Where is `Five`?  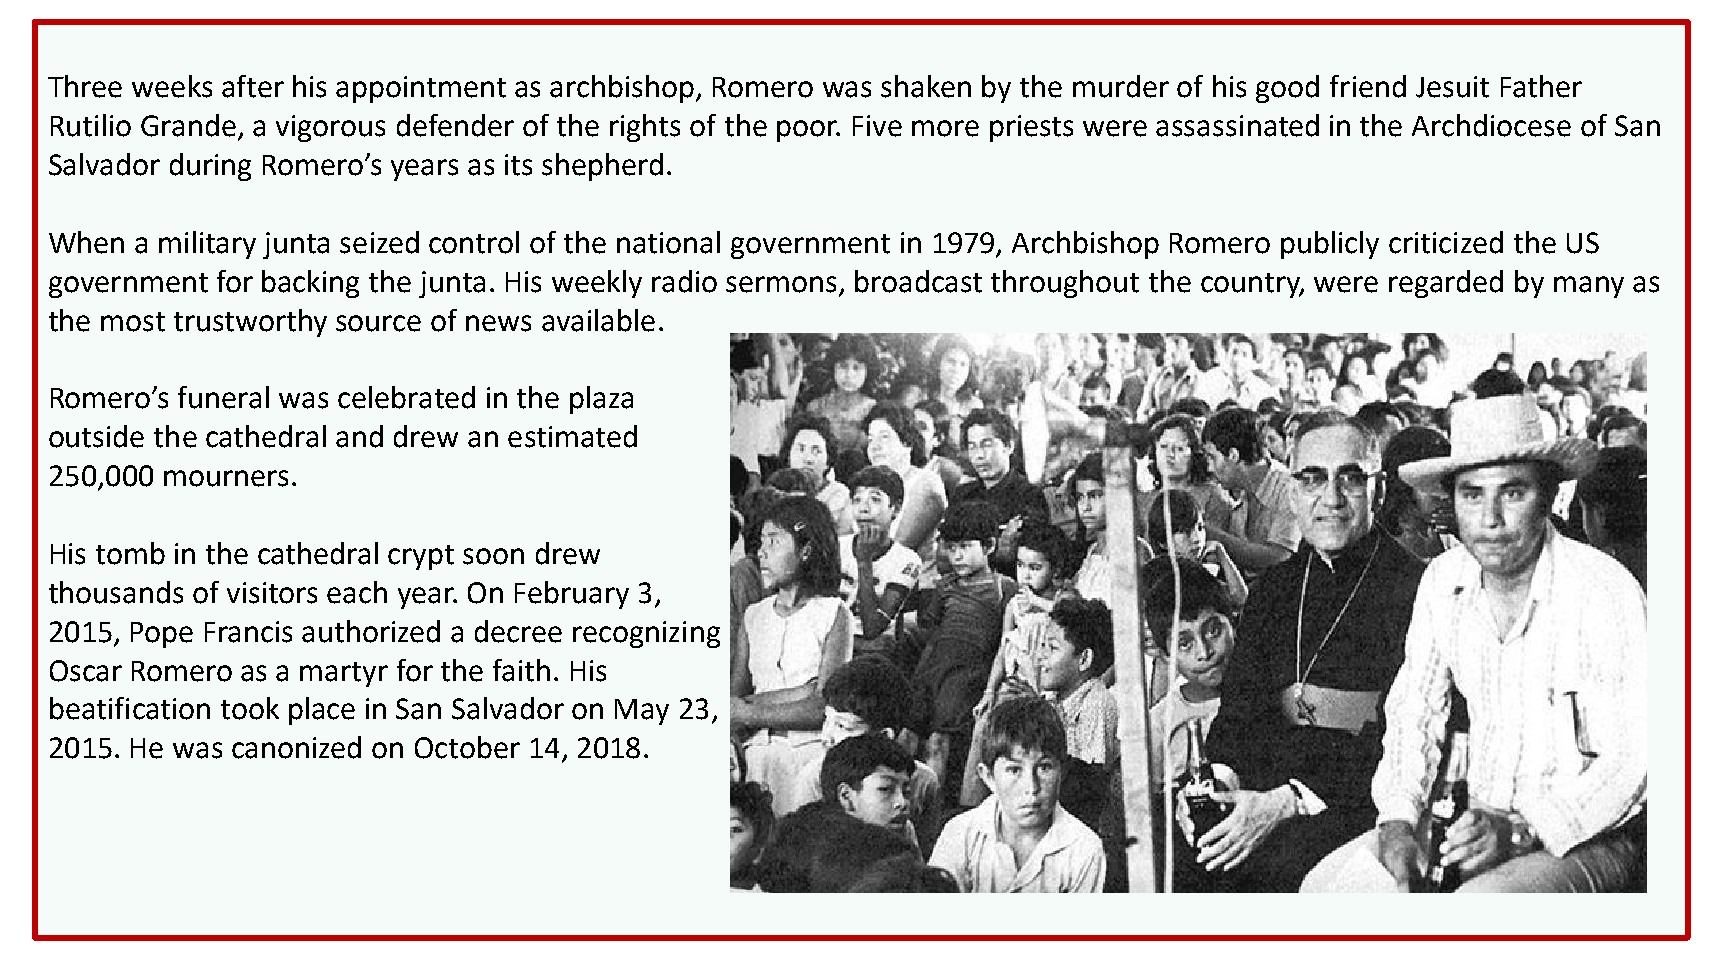 Five is located at coordinates (877, 126).
